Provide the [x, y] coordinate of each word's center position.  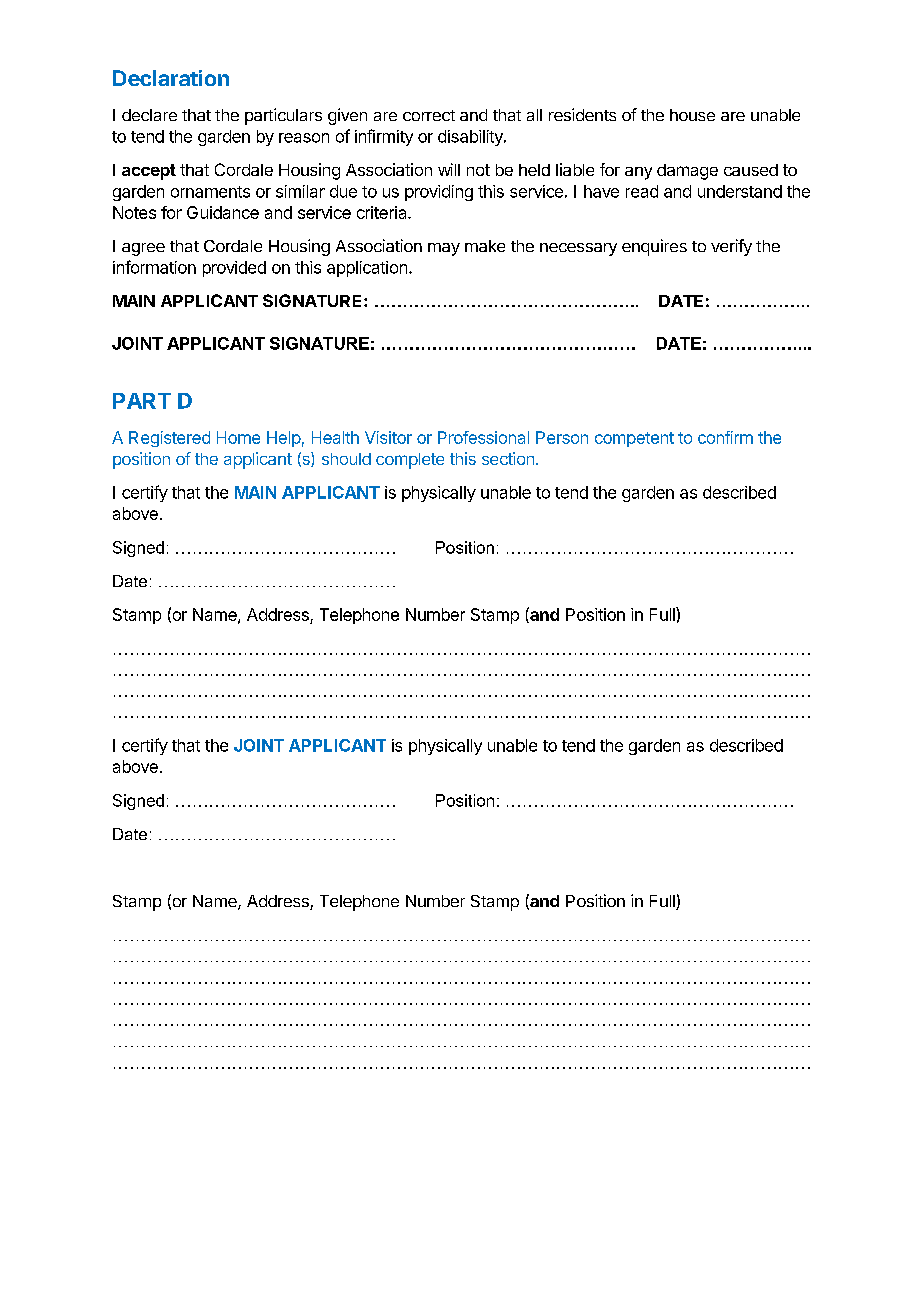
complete [410, 461]
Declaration [171, 78]
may [444, 249]
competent [634, 439]
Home [238, 437]
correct [429, 115]
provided [234, 269]
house [692, 115]
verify [731, 247]
